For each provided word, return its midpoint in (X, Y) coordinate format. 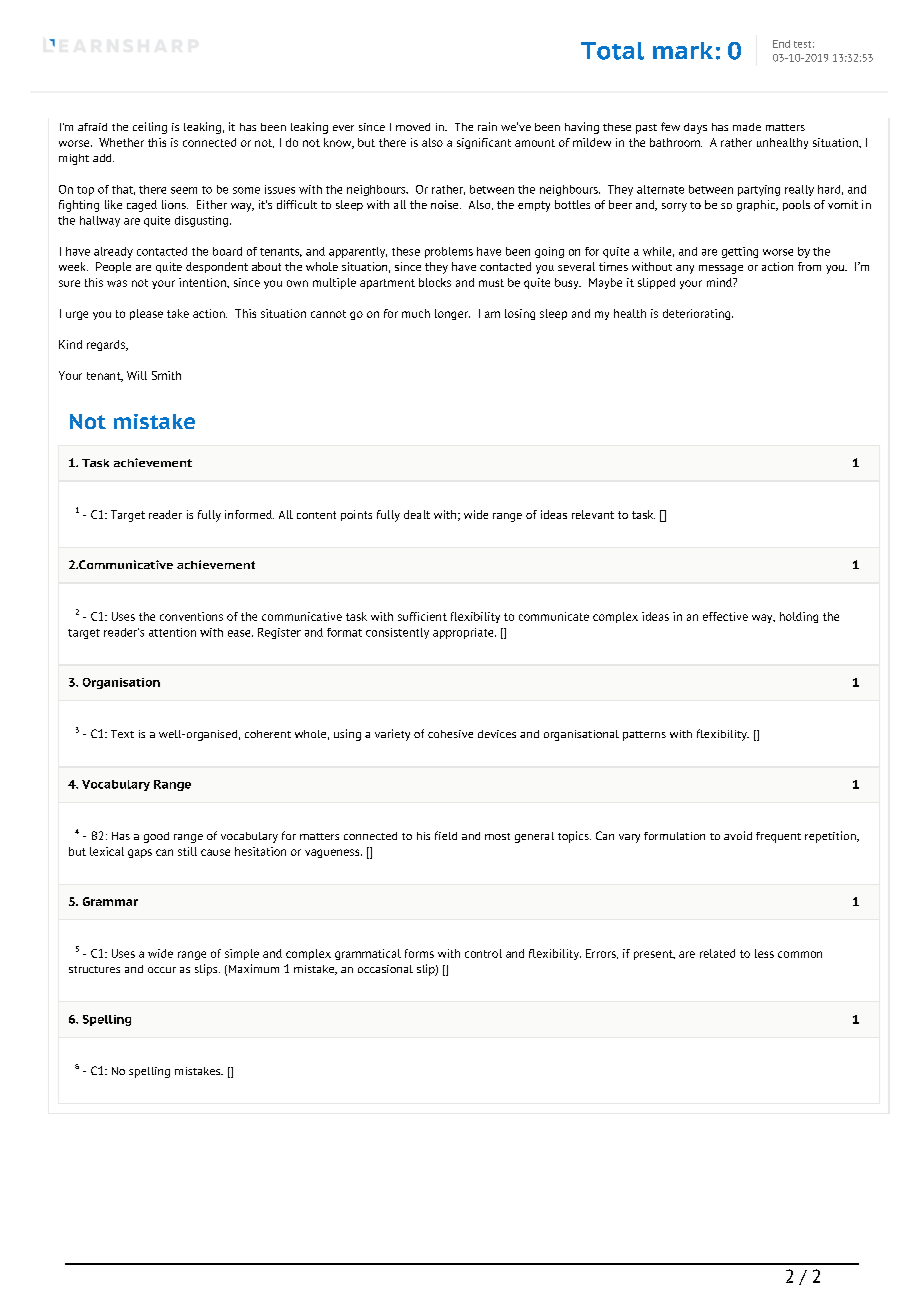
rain (487, 126)
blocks (435, 282)
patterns (644, 736)
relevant (593, 514)
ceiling (150, 128)
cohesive (450, 734)
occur (162, 970)
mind (720, 282)
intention (203, 282)
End (781, 44)
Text (122, 734)
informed (249, 514)
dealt (417, 514)
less (764, 953)
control (483, 953)
